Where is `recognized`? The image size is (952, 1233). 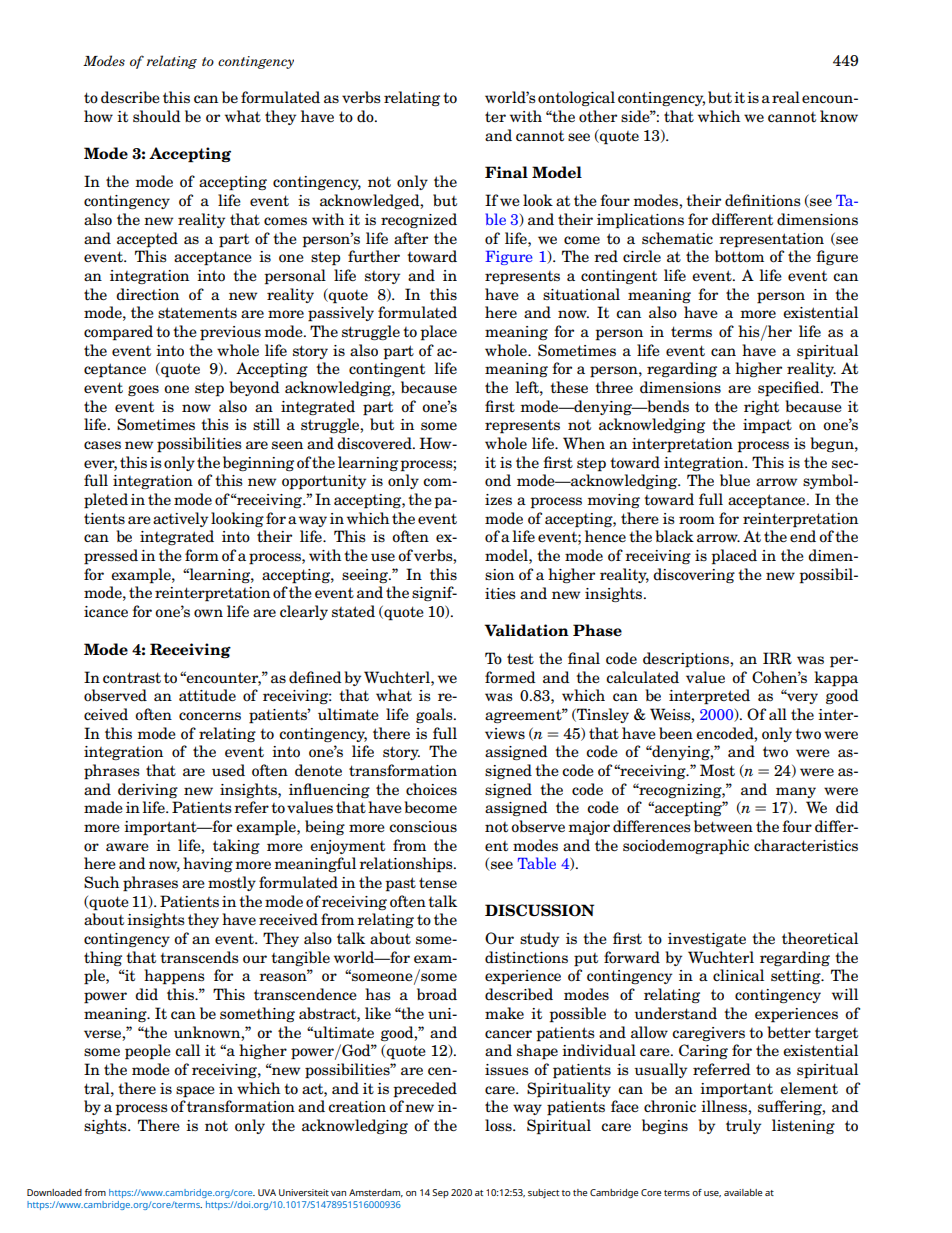 recognized is located at coordinates (419, 220).
